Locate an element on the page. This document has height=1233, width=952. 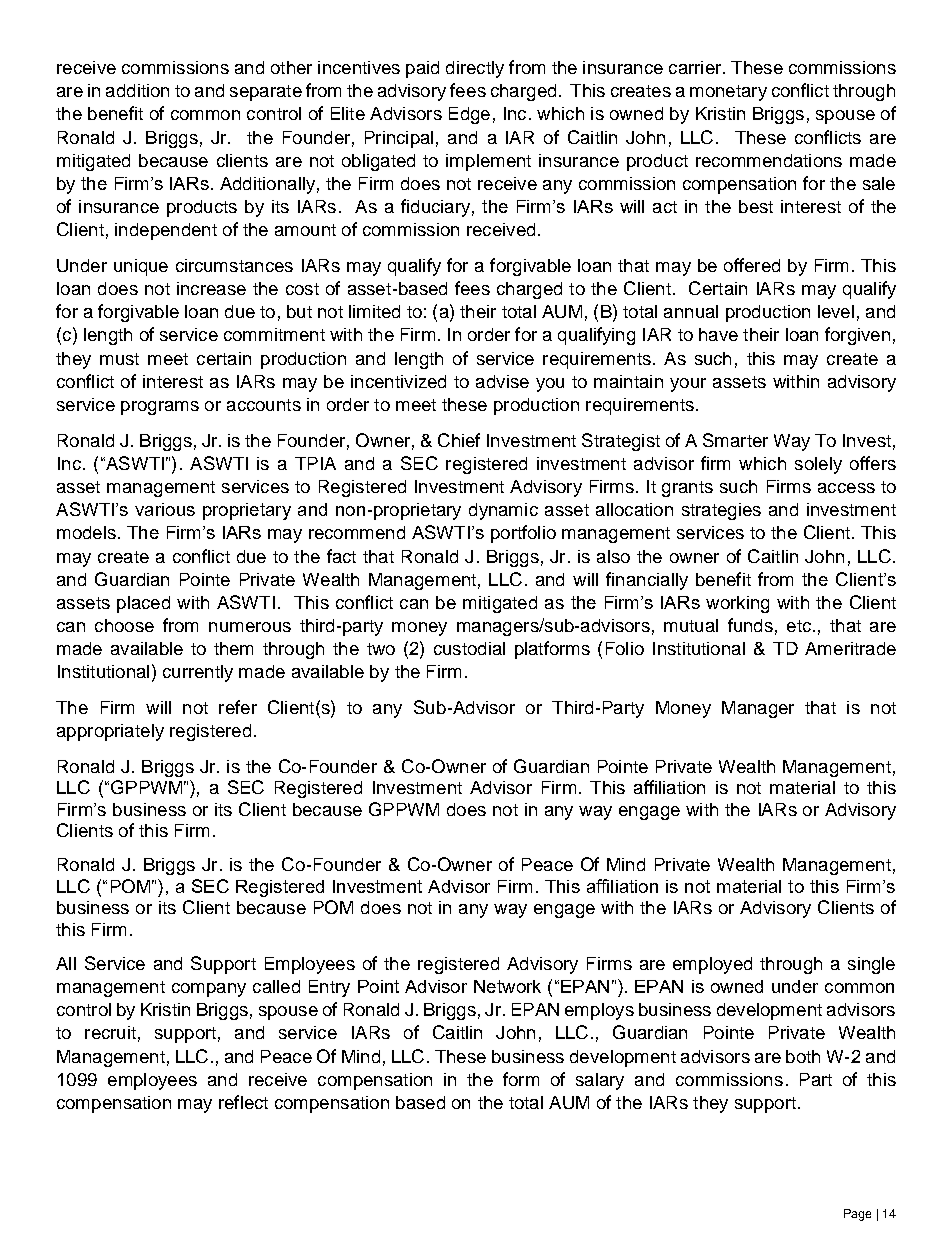
reflect is located at coordinates (243, 1102).
